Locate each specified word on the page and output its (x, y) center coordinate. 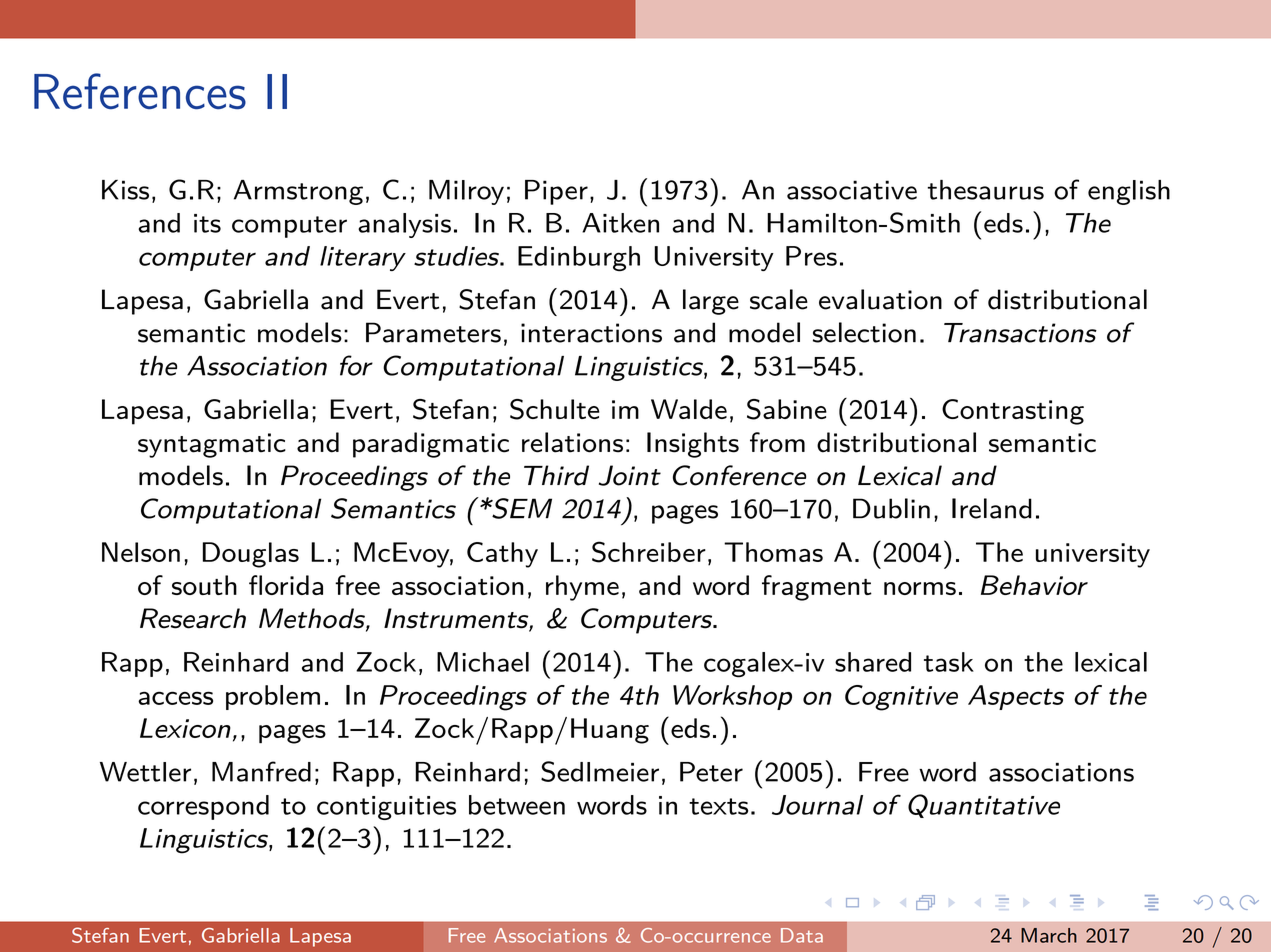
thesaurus (986, 190)
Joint (630, 475)
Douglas (251, 555)
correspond (203, 807)
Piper (556, 192)
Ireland (992, 508)
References (140, 91)
